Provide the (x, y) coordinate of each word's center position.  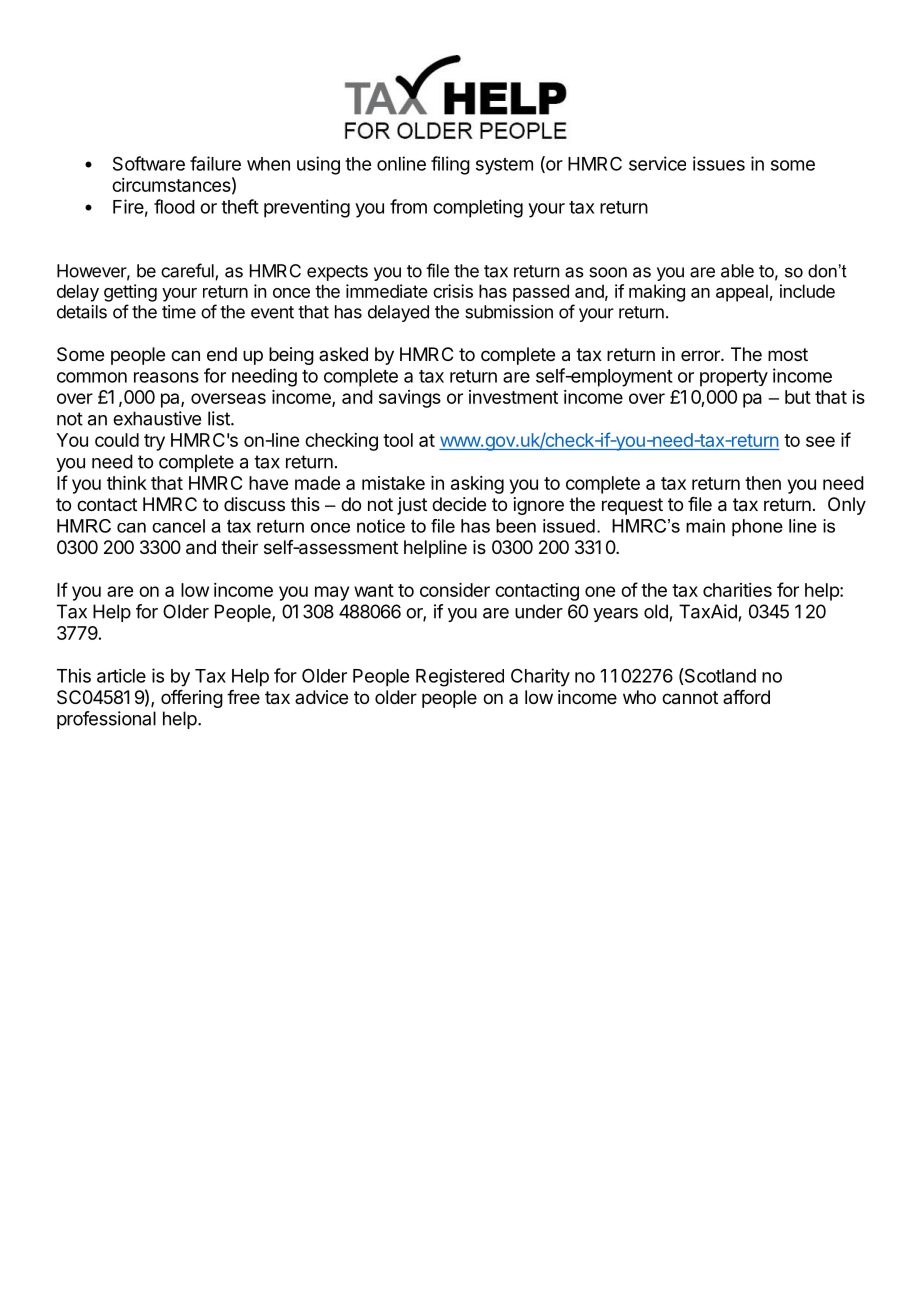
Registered (460, 678)
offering (192, 699)
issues (719, 163)
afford (746, 697)
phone (757, 528)
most (788, 354)
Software (149, 163)
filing (450, 165)
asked (343, 354)
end (222, 354)
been (516, 526)
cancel (178, 526)
